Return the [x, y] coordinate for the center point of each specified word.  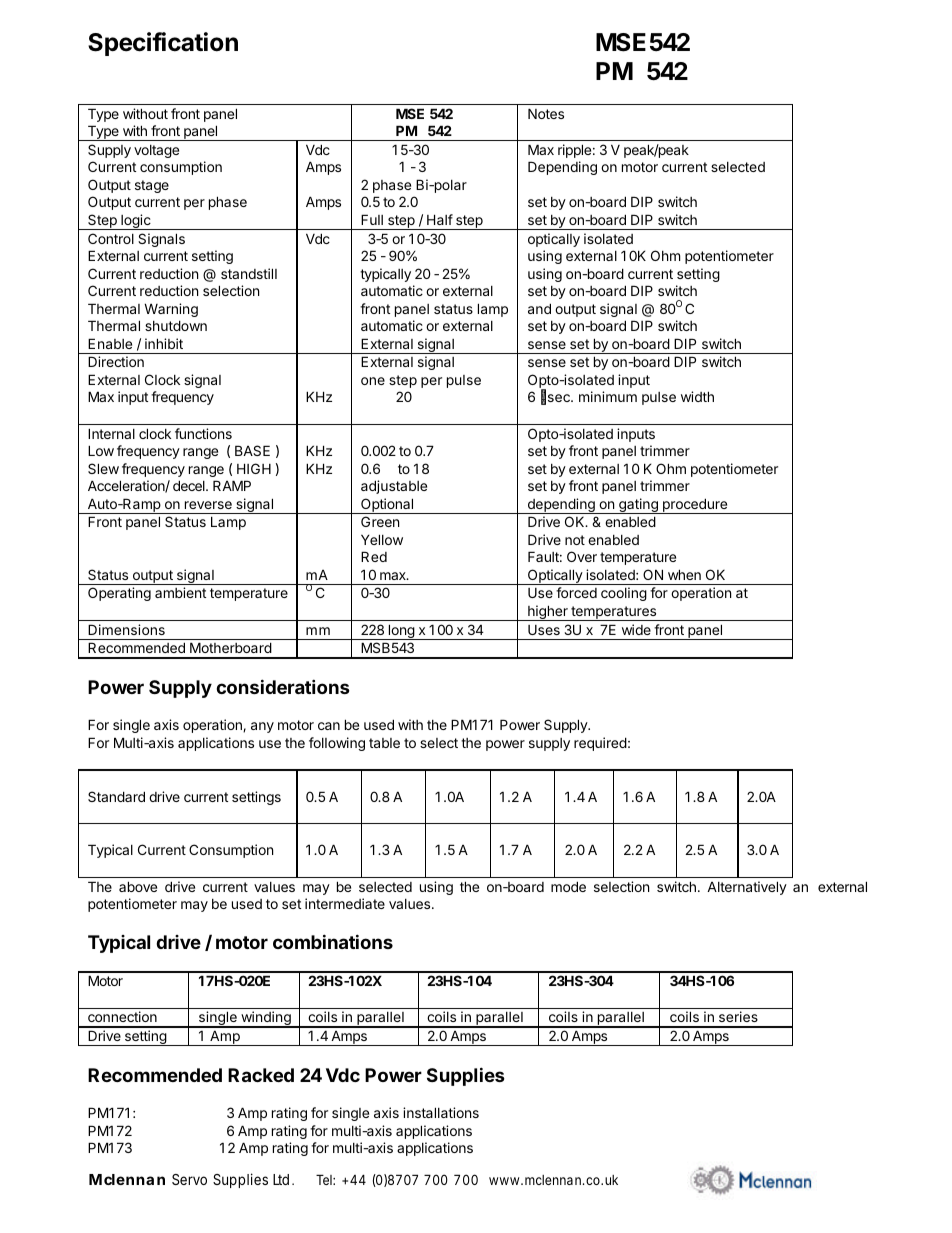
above [138, 886]
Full [372, 219]
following [337, 744]
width [697, 396]
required [600, 744]
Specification [163, 44]
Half [440, 219]
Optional [387, 506]
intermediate [345, 903]
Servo [189, 1179]
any [262, 727]
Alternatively [747, 888]
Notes [546, 113]
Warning [171, 310]
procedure [695, 506]
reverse [208, 505]
